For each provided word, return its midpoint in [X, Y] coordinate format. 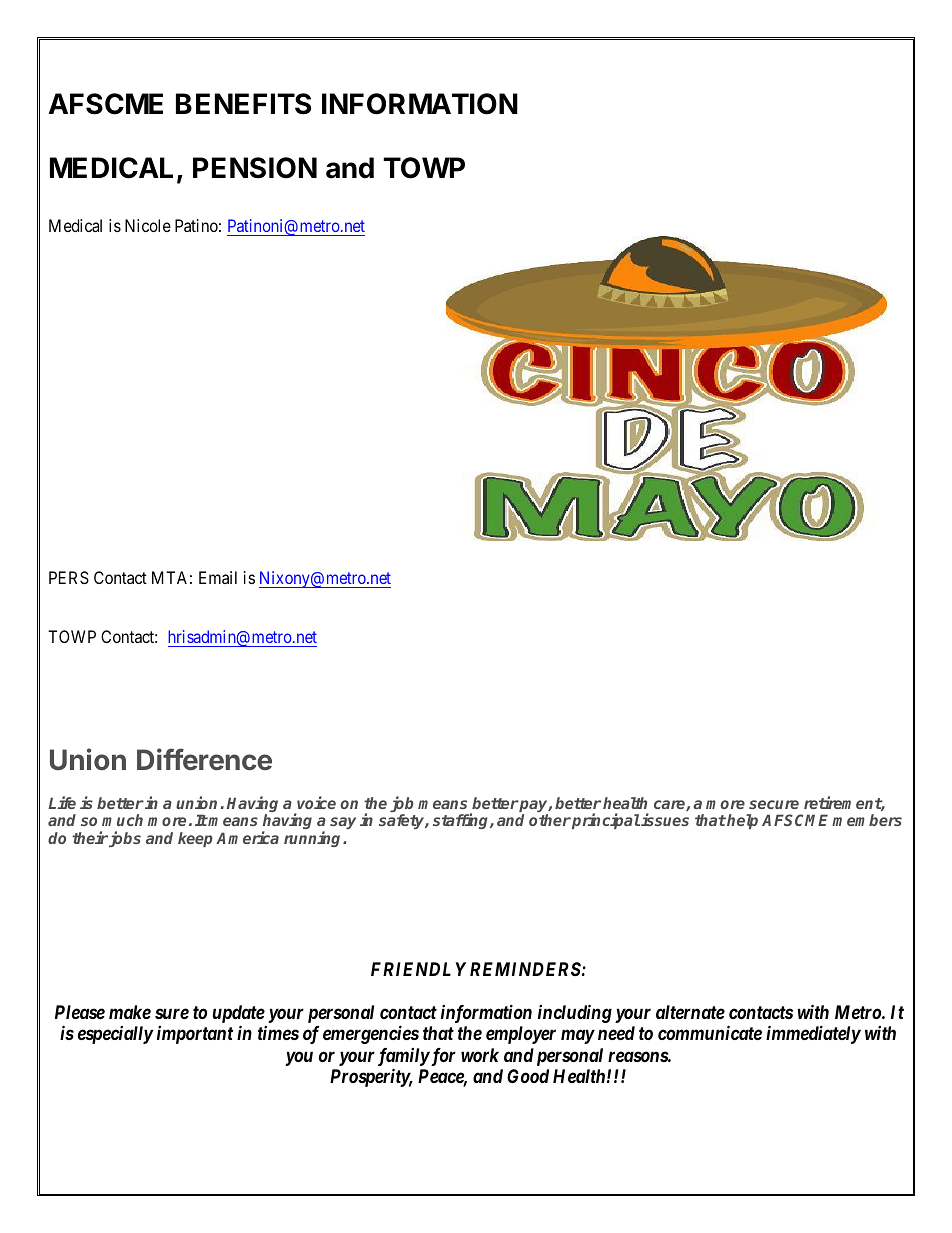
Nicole [148, 225]
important [195, 1035]
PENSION [255, 168]
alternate [690, 1012]
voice [316, 802]
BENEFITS [243, 104]
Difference [204, 759]
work [480, 1055]
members [867, 820]
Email [218, 577]
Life [62, 802]
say [343, 823]
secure [774, 804]
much [122, 820]
